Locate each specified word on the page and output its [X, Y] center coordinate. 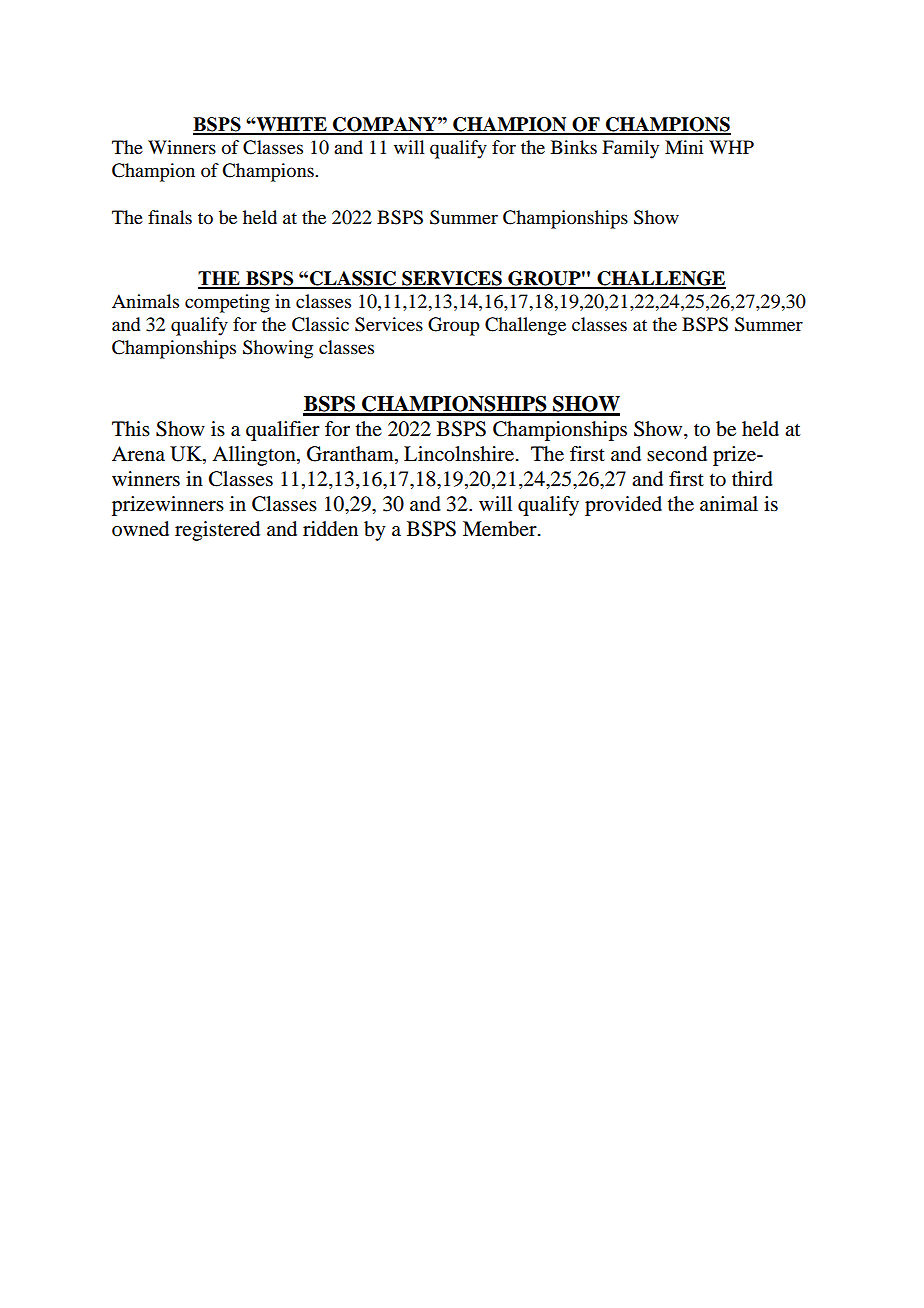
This [131, 428]
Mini [684, 147]
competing [227, 303]
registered [217, 531]
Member [501, 529]
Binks [574, 147]
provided [623, 506]
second [677, 454]
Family [630, 149]
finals [170, 217]
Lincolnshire [459, 454]
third [752, 479]
